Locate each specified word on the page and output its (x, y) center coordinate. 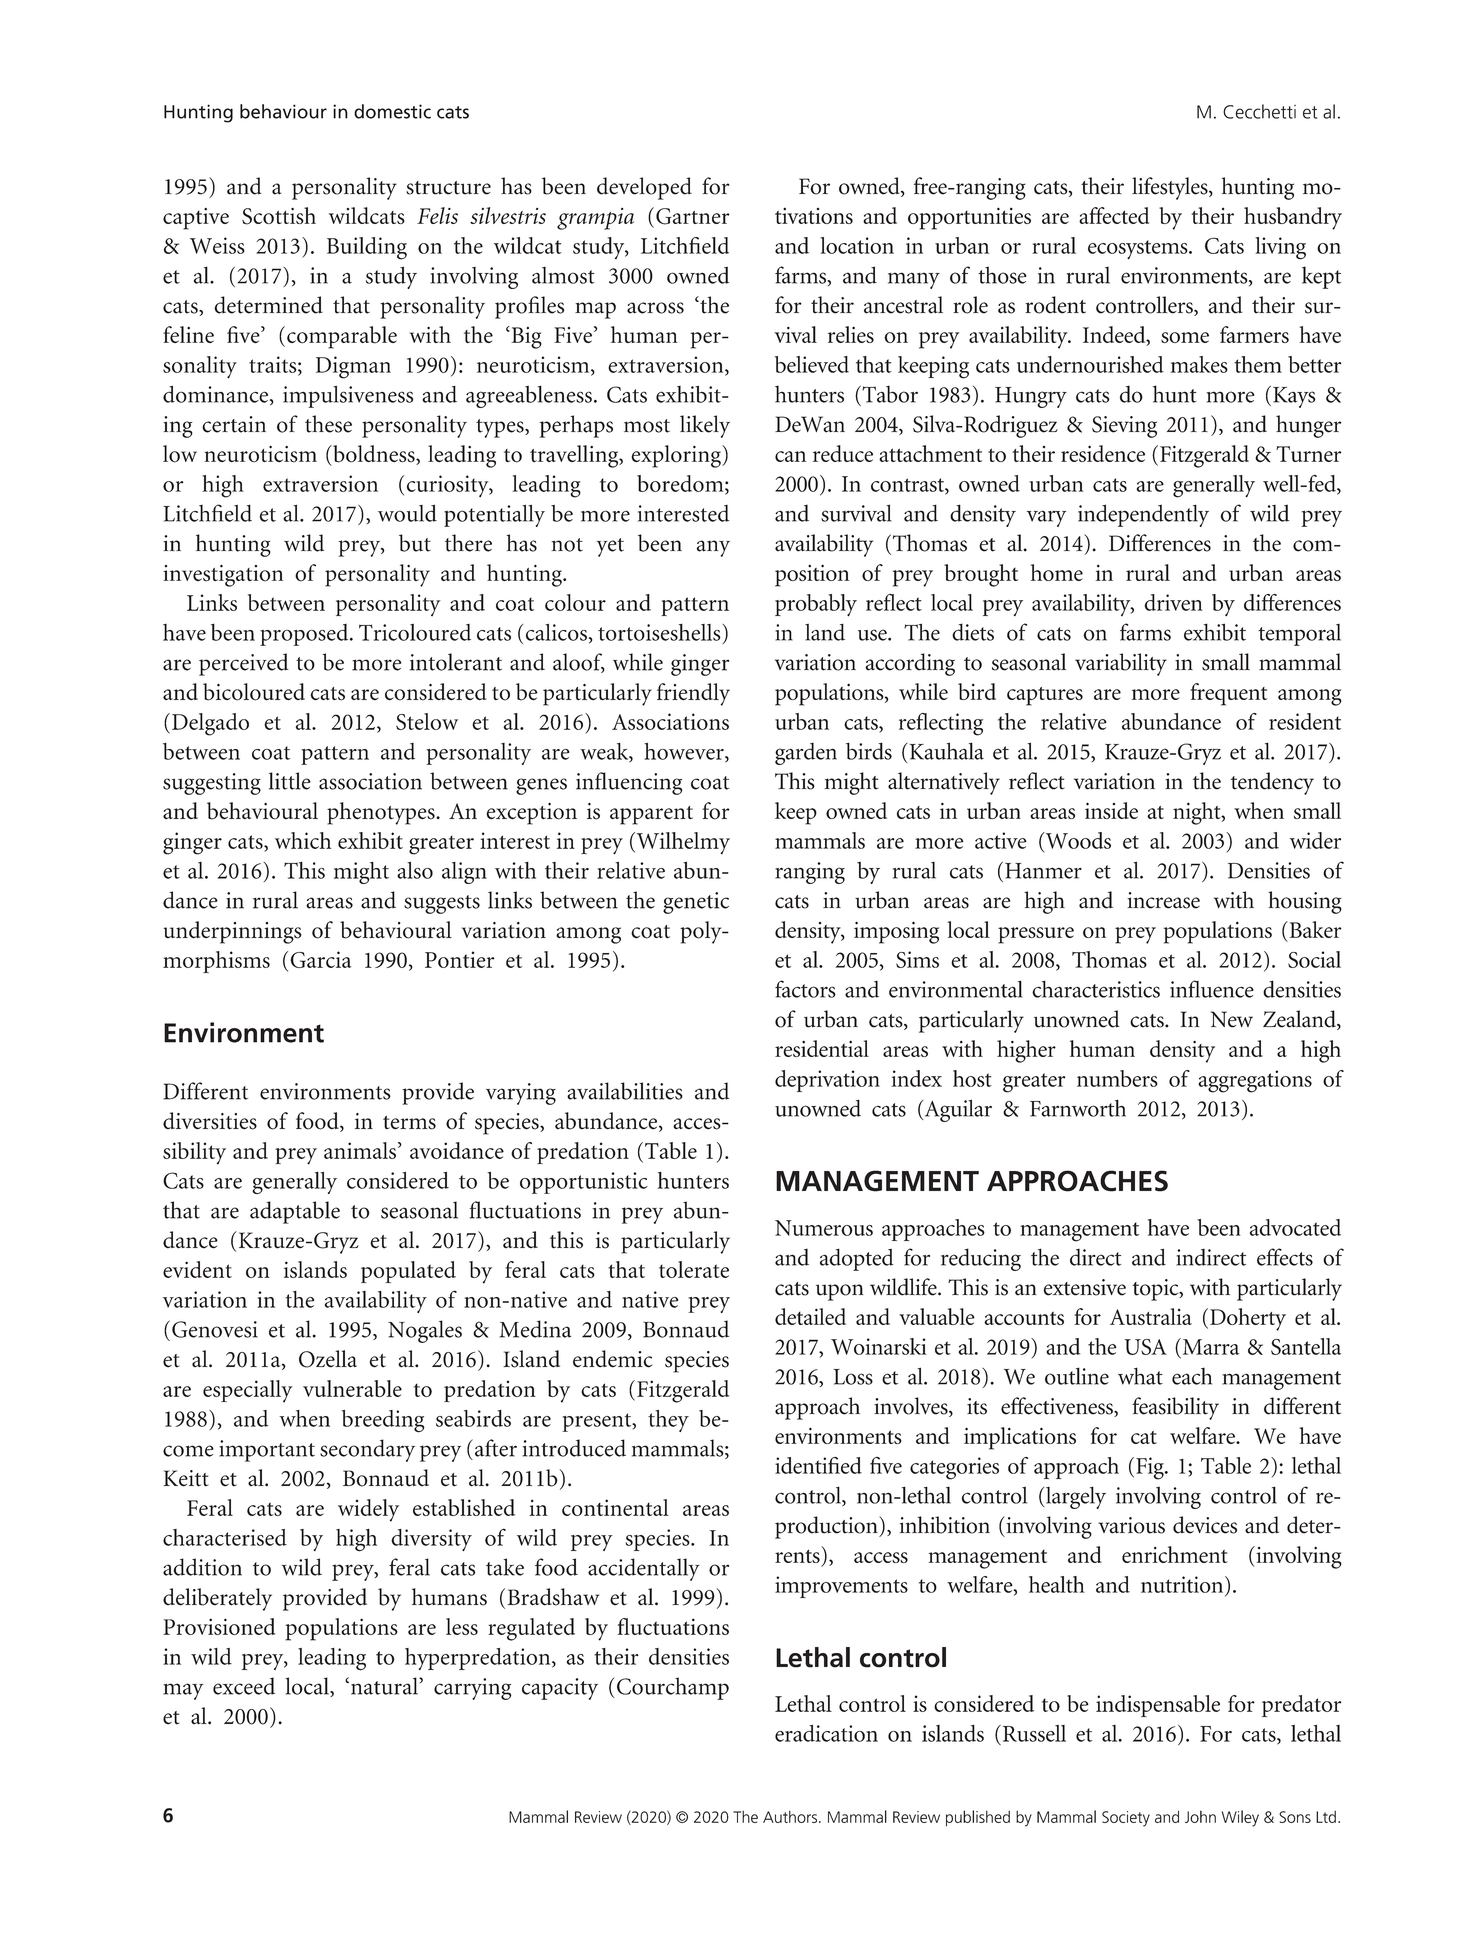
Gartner (693, 216)
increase (1163, 900)
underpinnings (232, 932)
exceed (244, 1686)
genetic (696, 903)
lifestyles (1171, 188)
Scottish (279, 216)
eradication (826, 1733)
